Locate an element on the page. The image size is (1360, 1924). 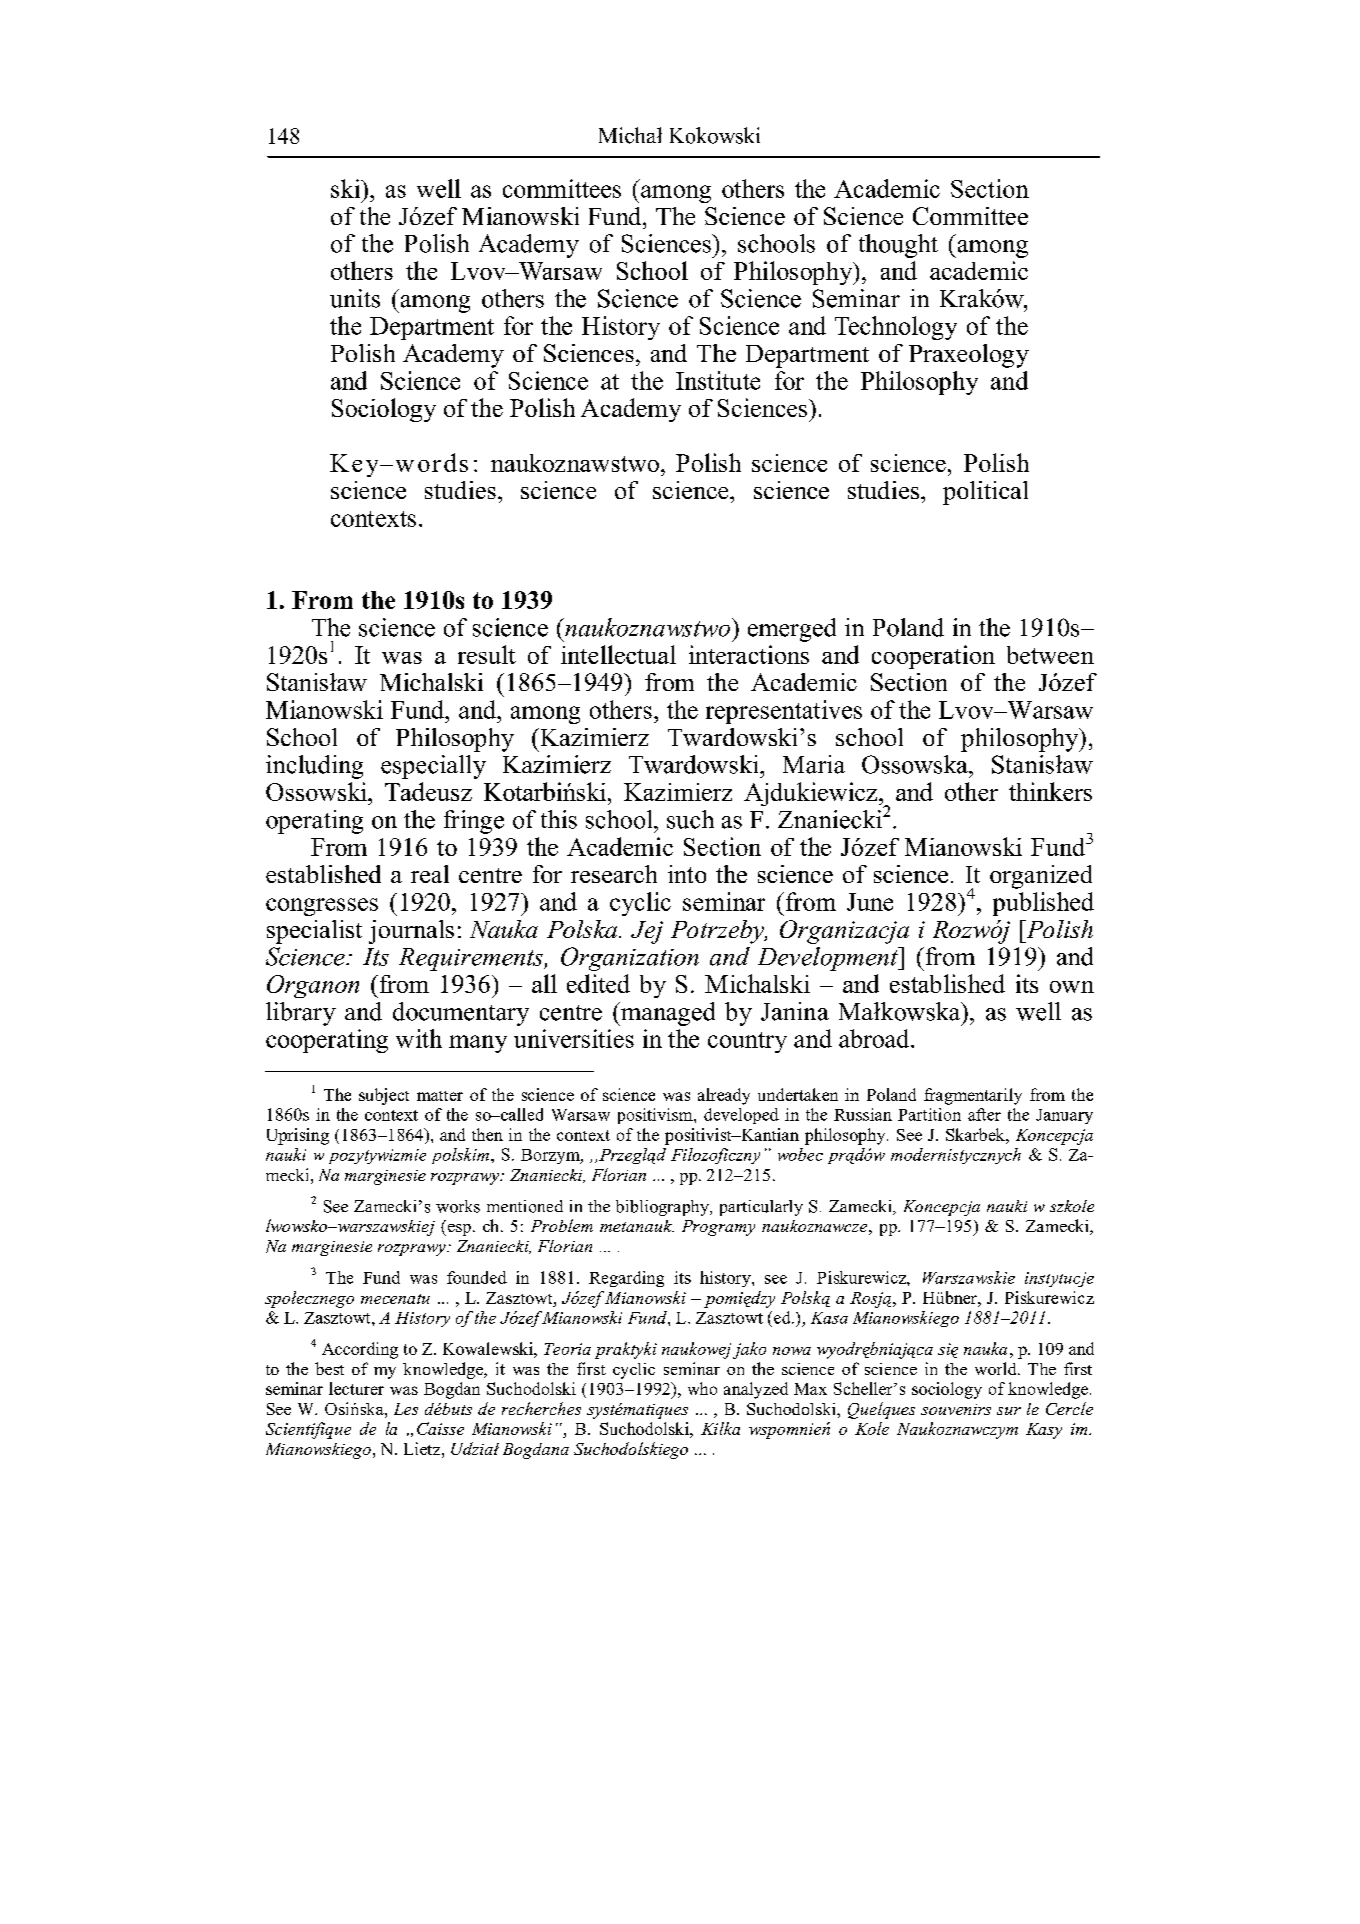
Institute is located at coordinates (718, 380).
